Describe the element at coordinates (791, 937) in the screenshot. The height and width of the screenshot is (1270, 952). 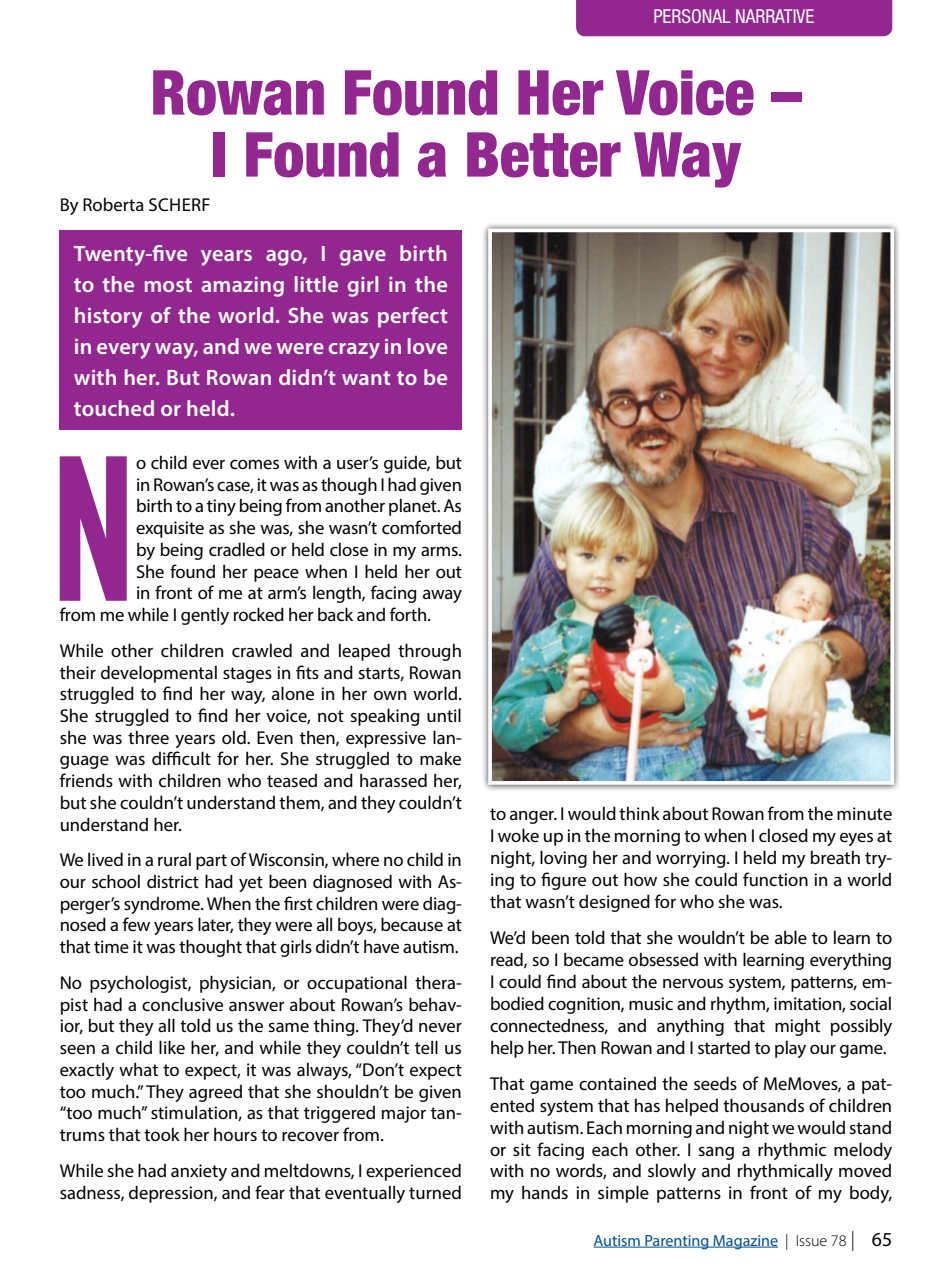
I see `able` at that location.
